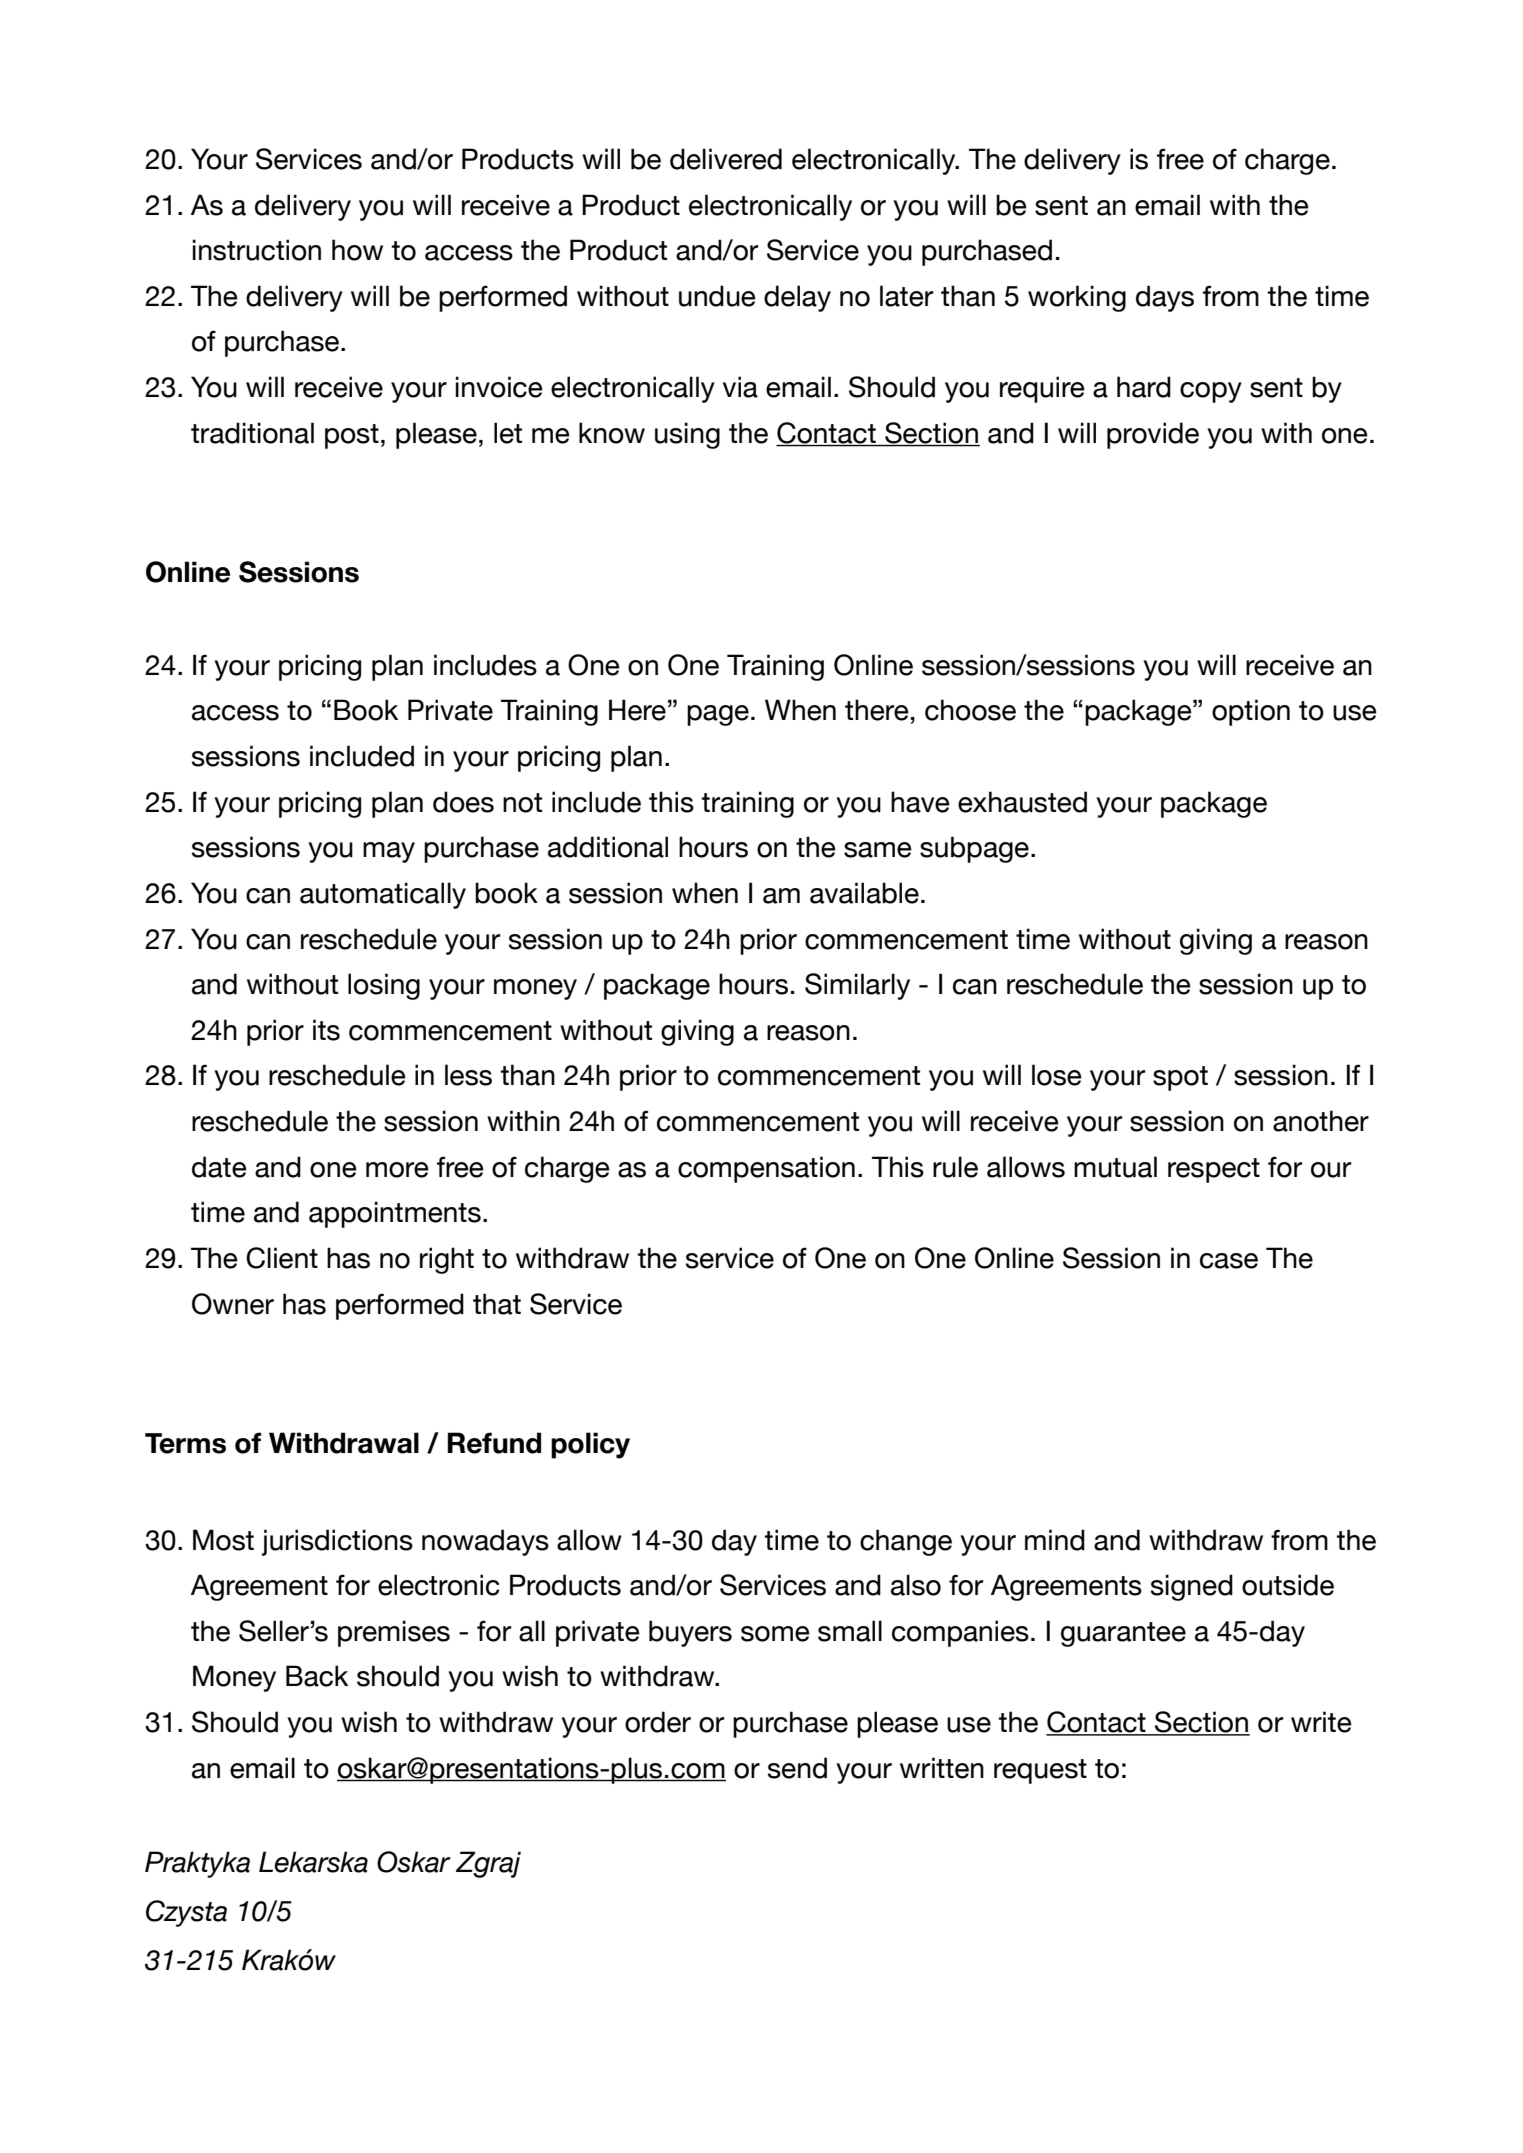 The width and height of the screenshot is (1523, 2153). I want to click on send, so click(797, 1768).
